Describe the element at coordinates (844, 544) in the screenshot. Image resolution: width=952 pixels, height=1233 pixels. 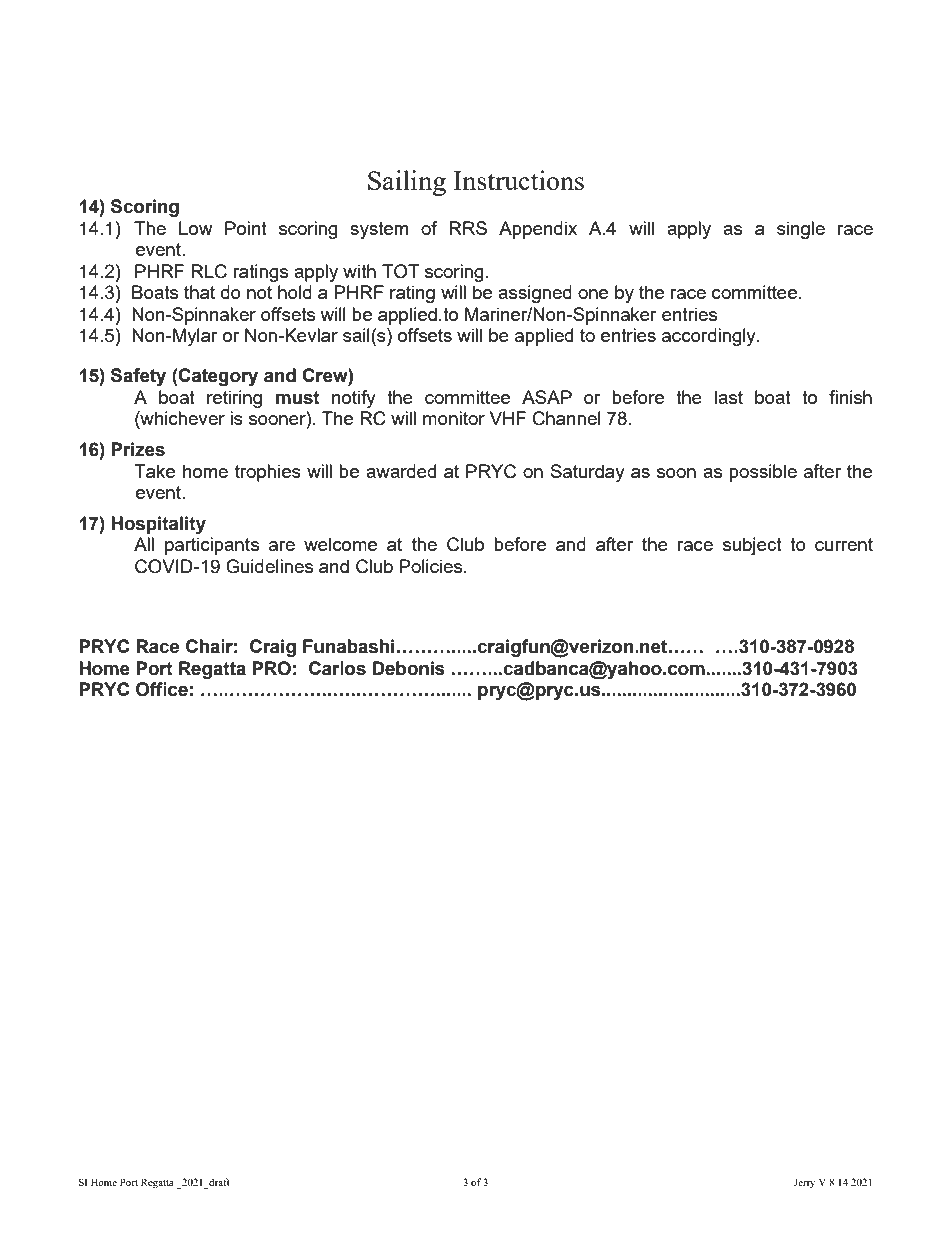
I see `current` at that location.
